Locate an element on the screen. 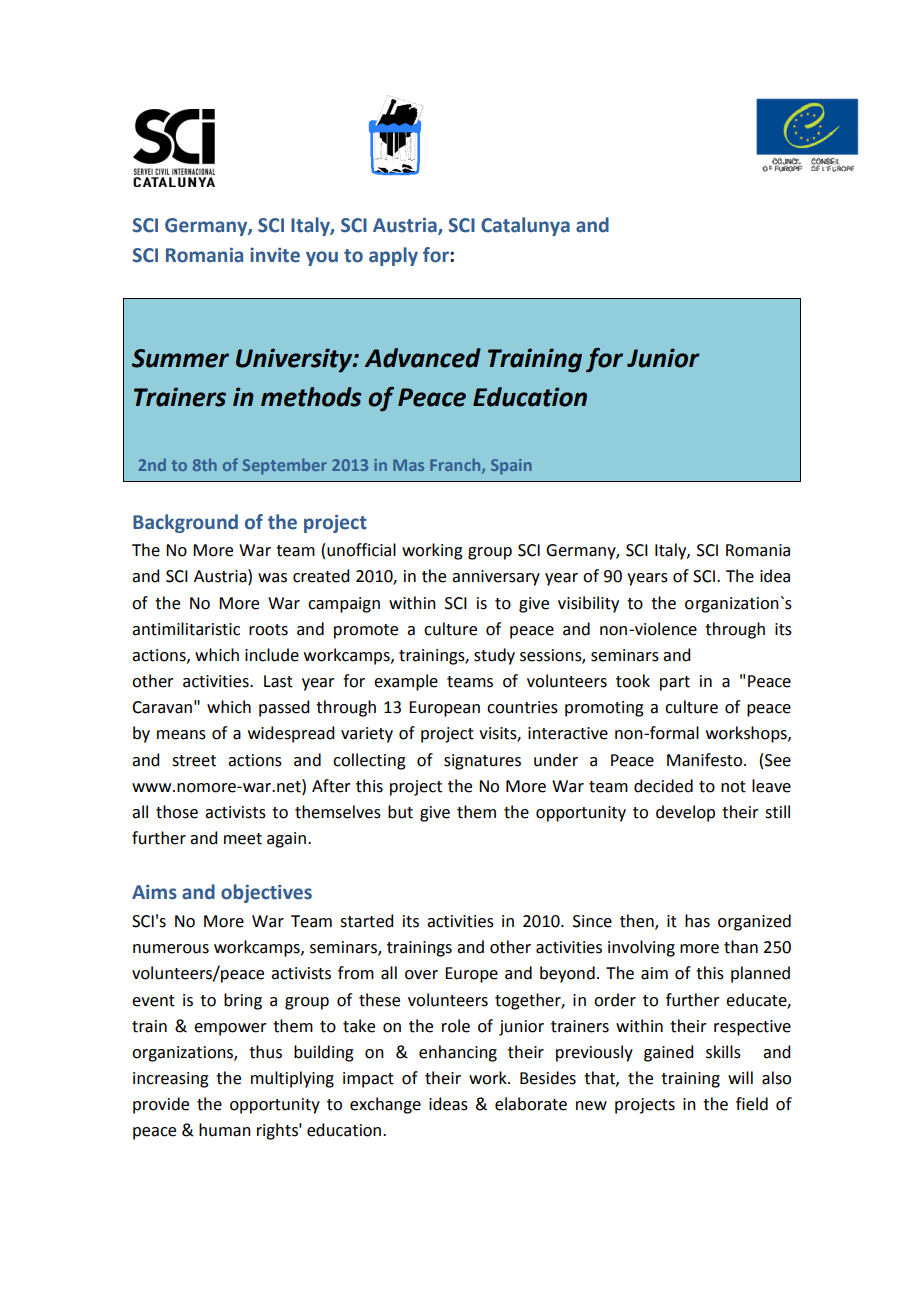  apply is located at coordinates (393, 256).
